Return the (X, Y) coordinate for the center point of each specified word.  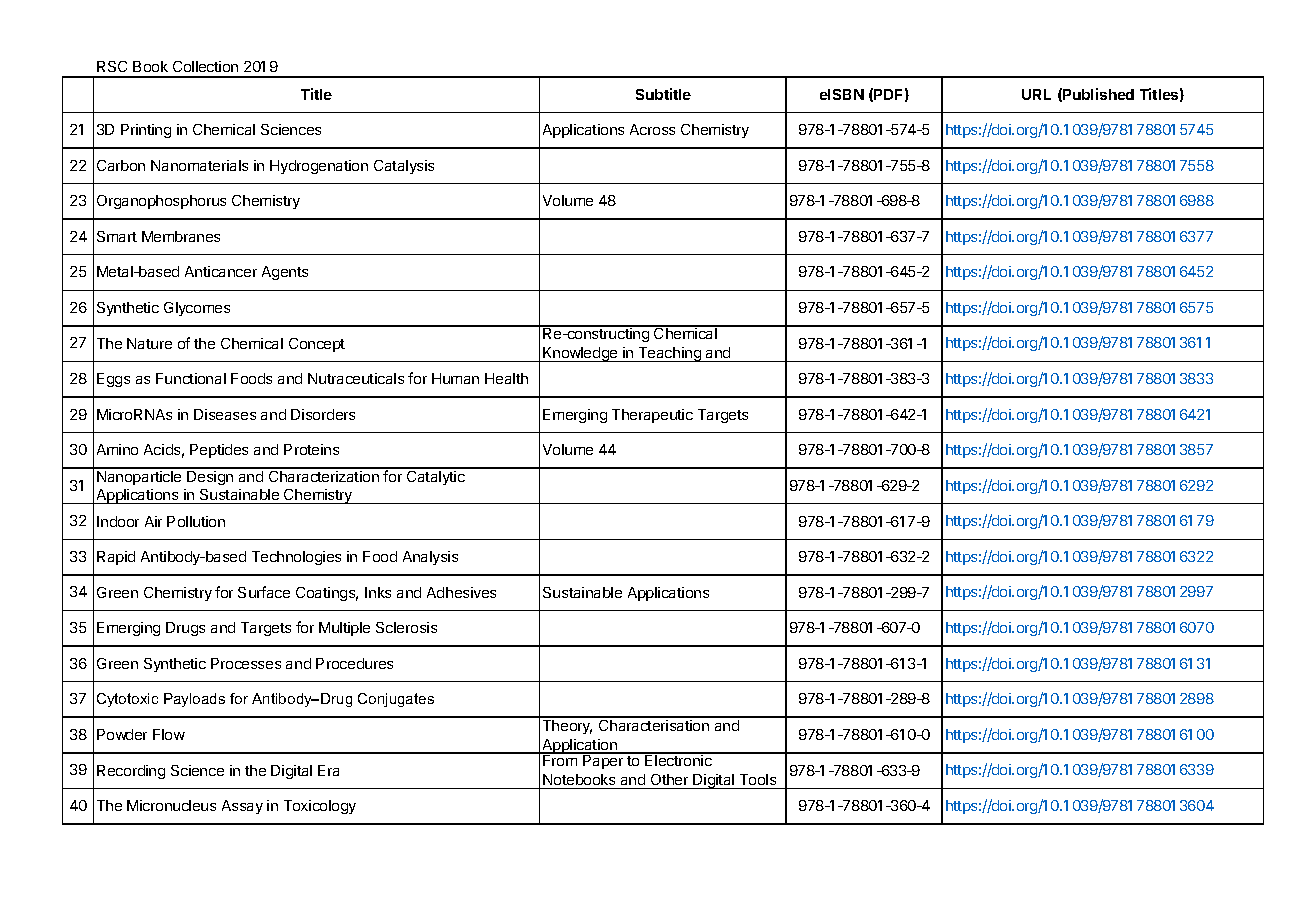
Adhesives (461, 592)
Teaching (669, 354)
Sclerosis (406, 627)
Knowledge (580, 354)
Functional (191, 378)
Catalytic (435, 476)
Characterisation (654, 724)
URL (1036, 94)
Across (652, 129)
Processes (246, 663)
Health (506, 378)
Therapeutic (652, 416)
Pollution (196, 521)
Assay (242, 807)
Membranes (181, 236)
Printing (146, 131)
